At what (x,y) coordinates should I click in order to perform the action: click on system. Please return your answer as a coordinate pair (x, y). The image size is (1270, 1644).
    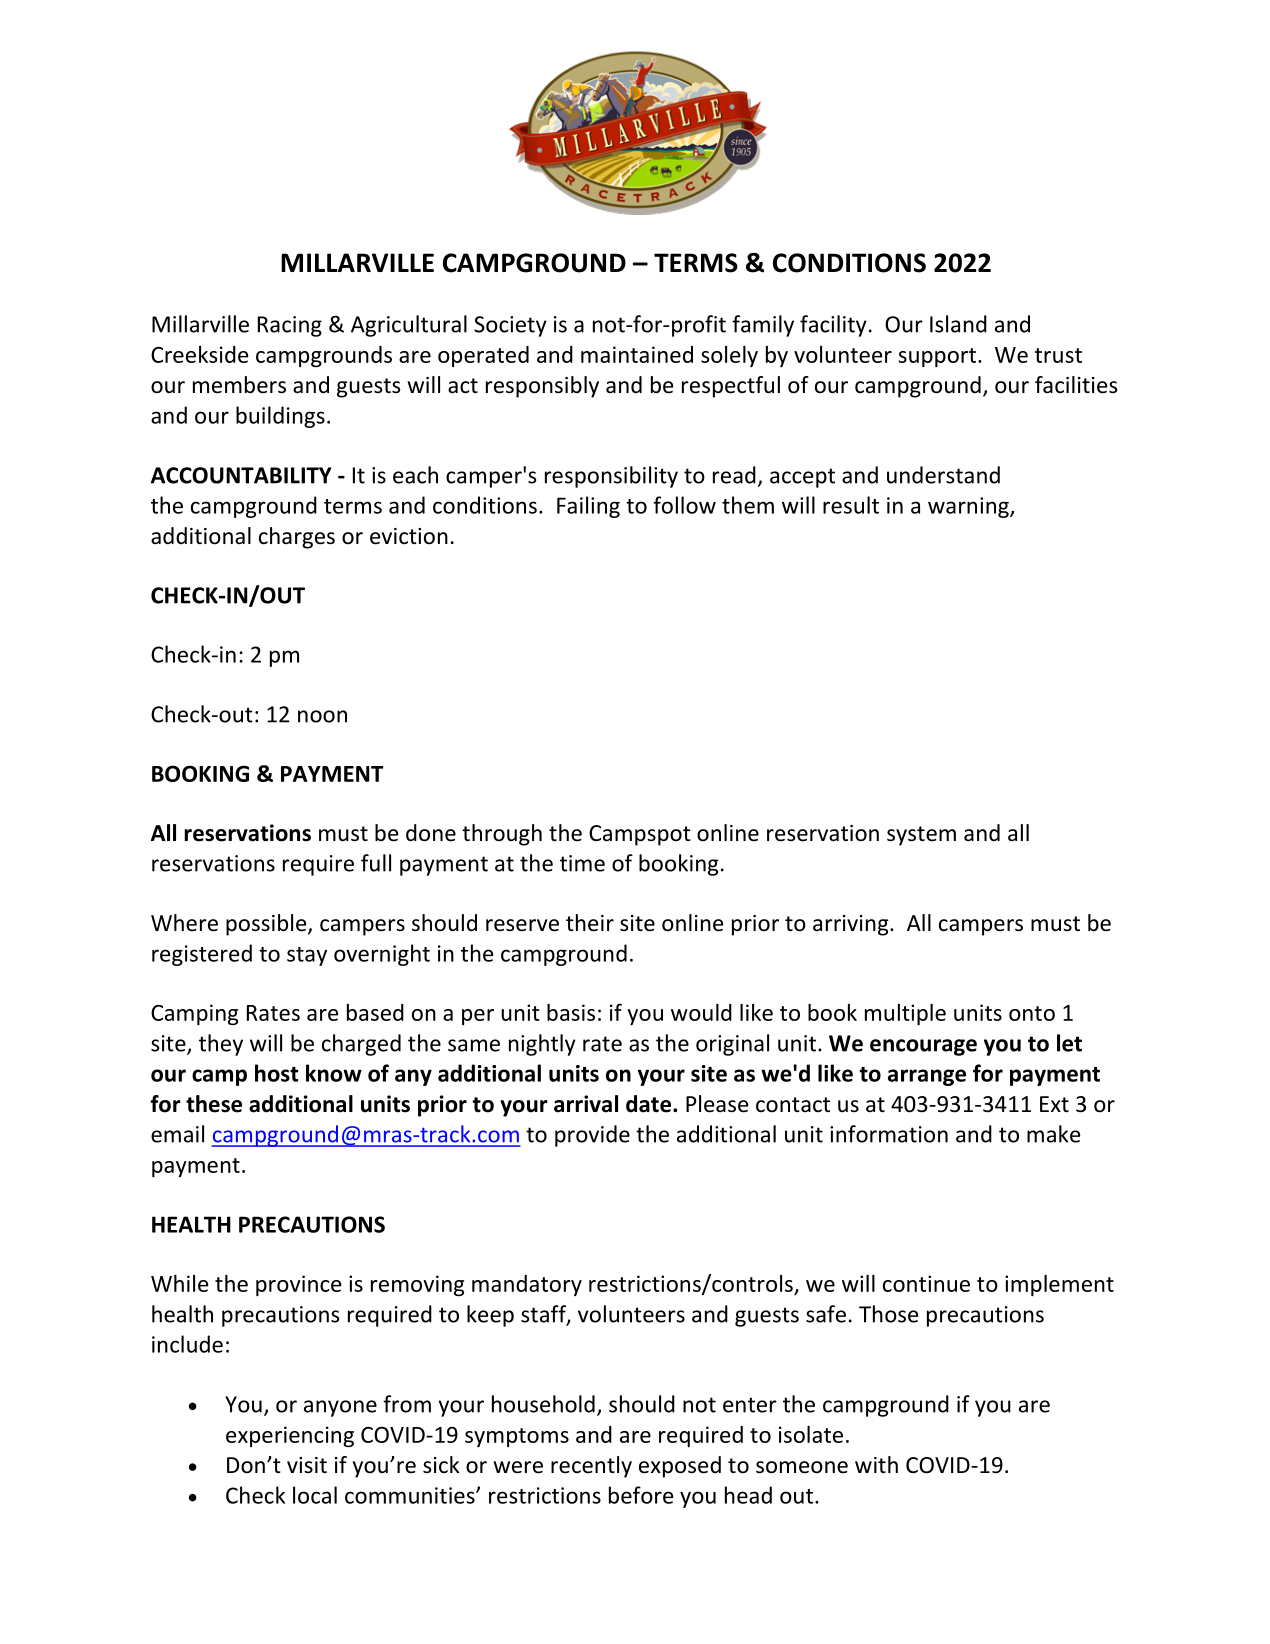
    Looking at the image, I should click on (921, 836).
